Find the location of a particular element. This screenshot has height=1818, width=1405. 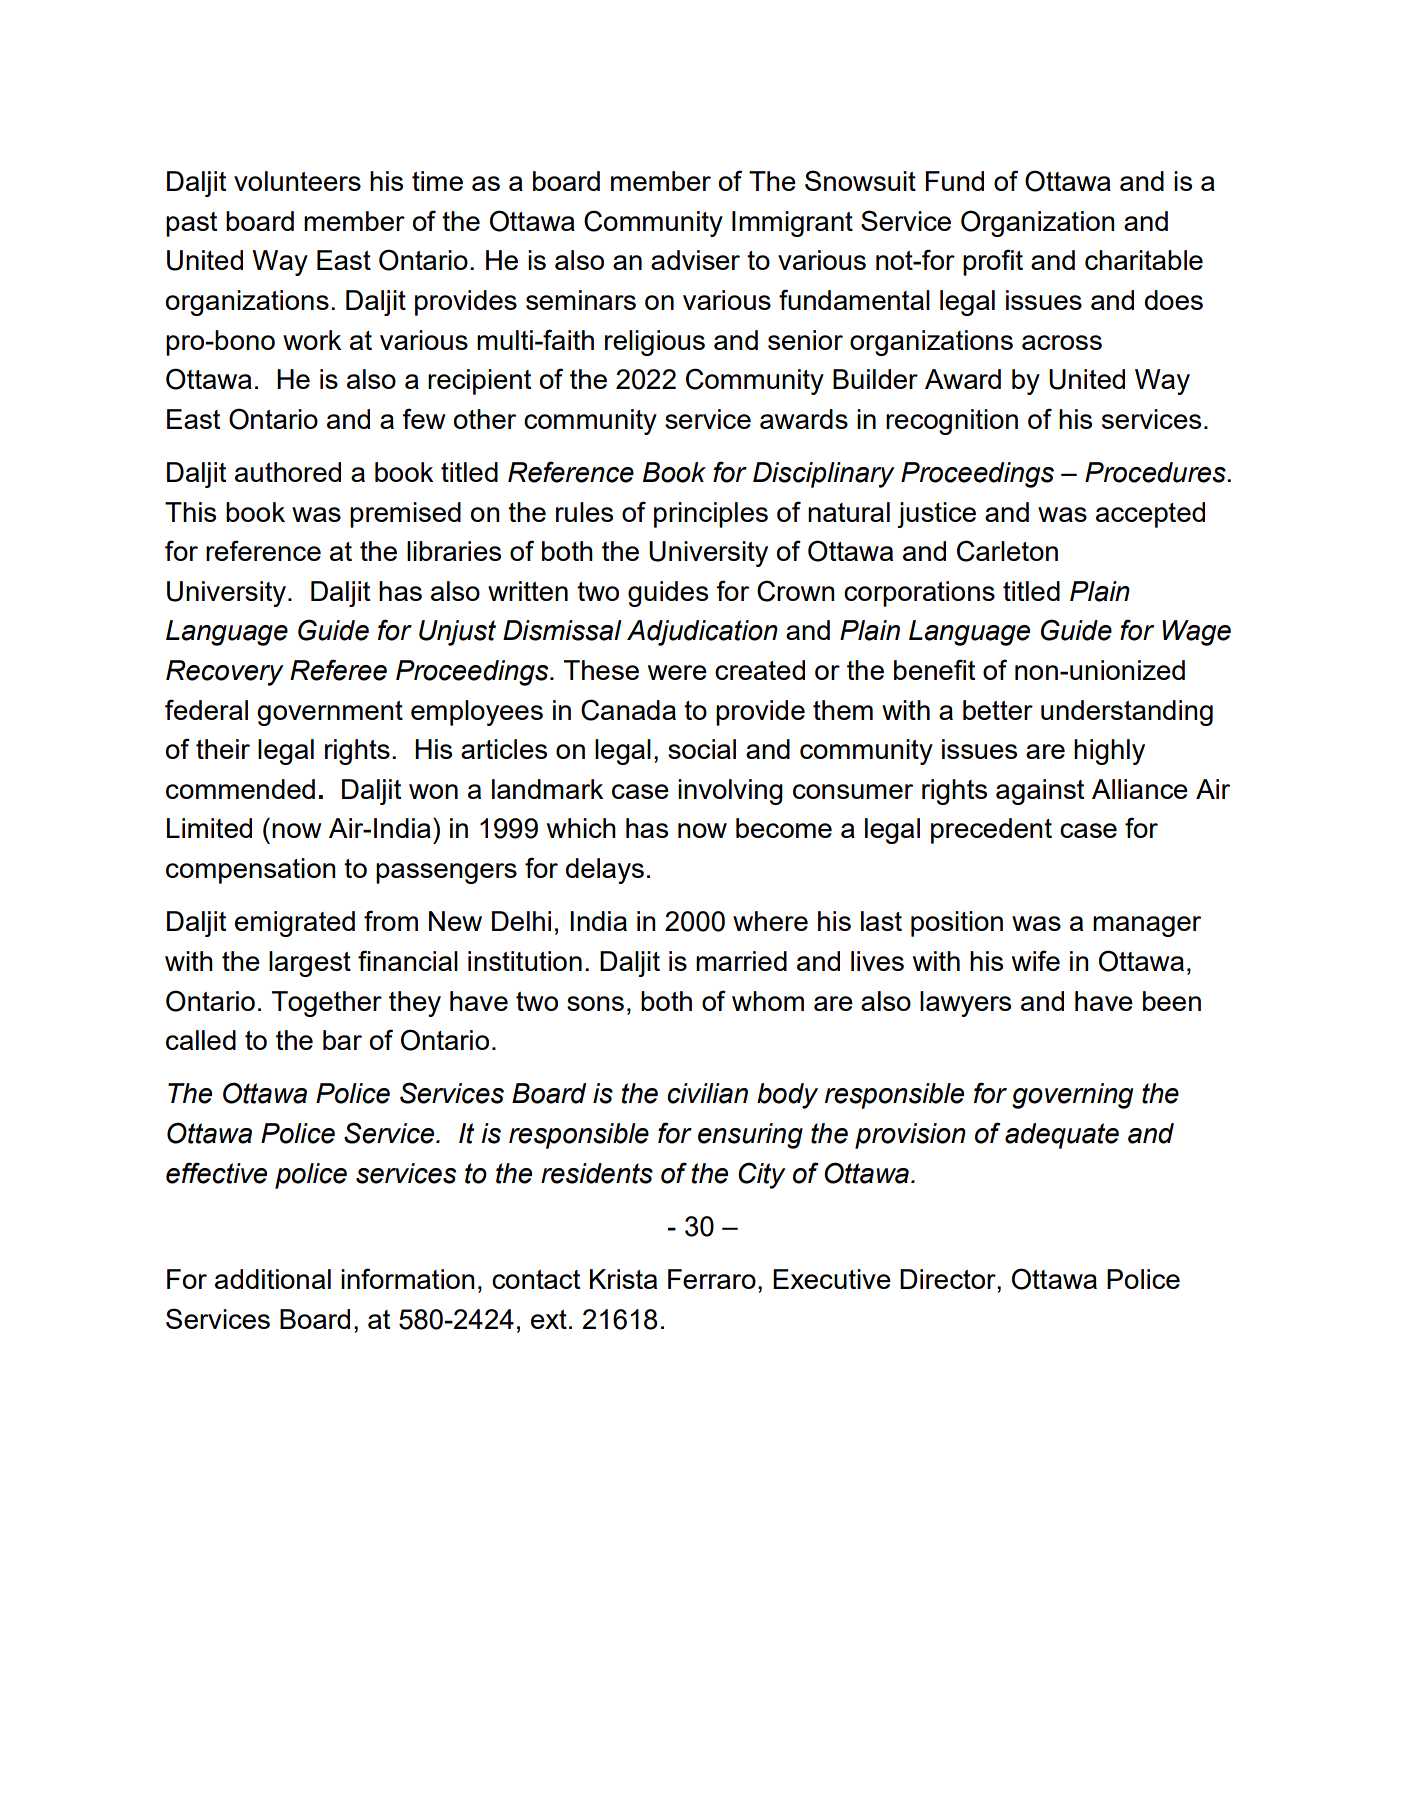

emigrated is located at coordinates (295, 924).
